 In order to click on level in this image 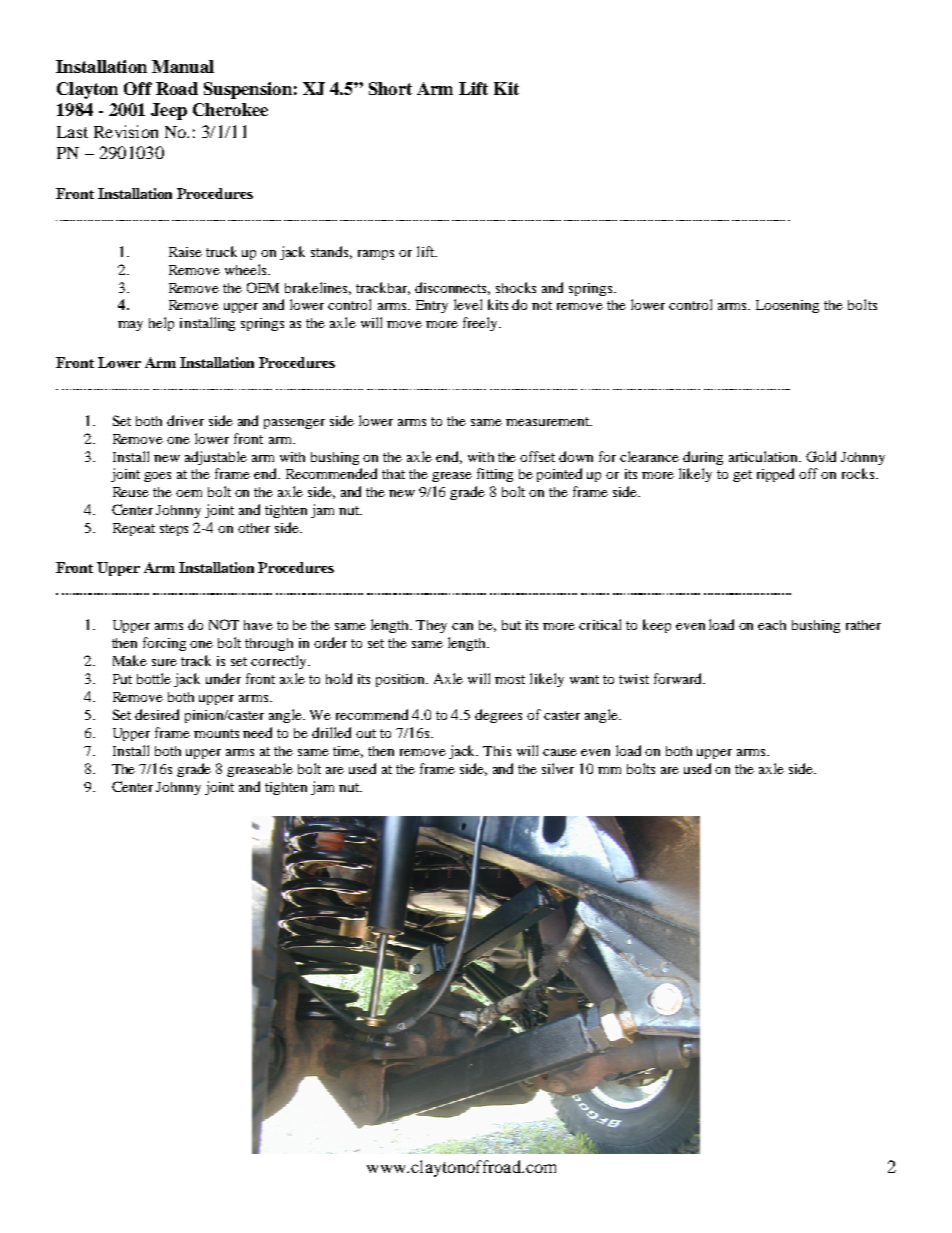, I will do `click(468, 304)`.
